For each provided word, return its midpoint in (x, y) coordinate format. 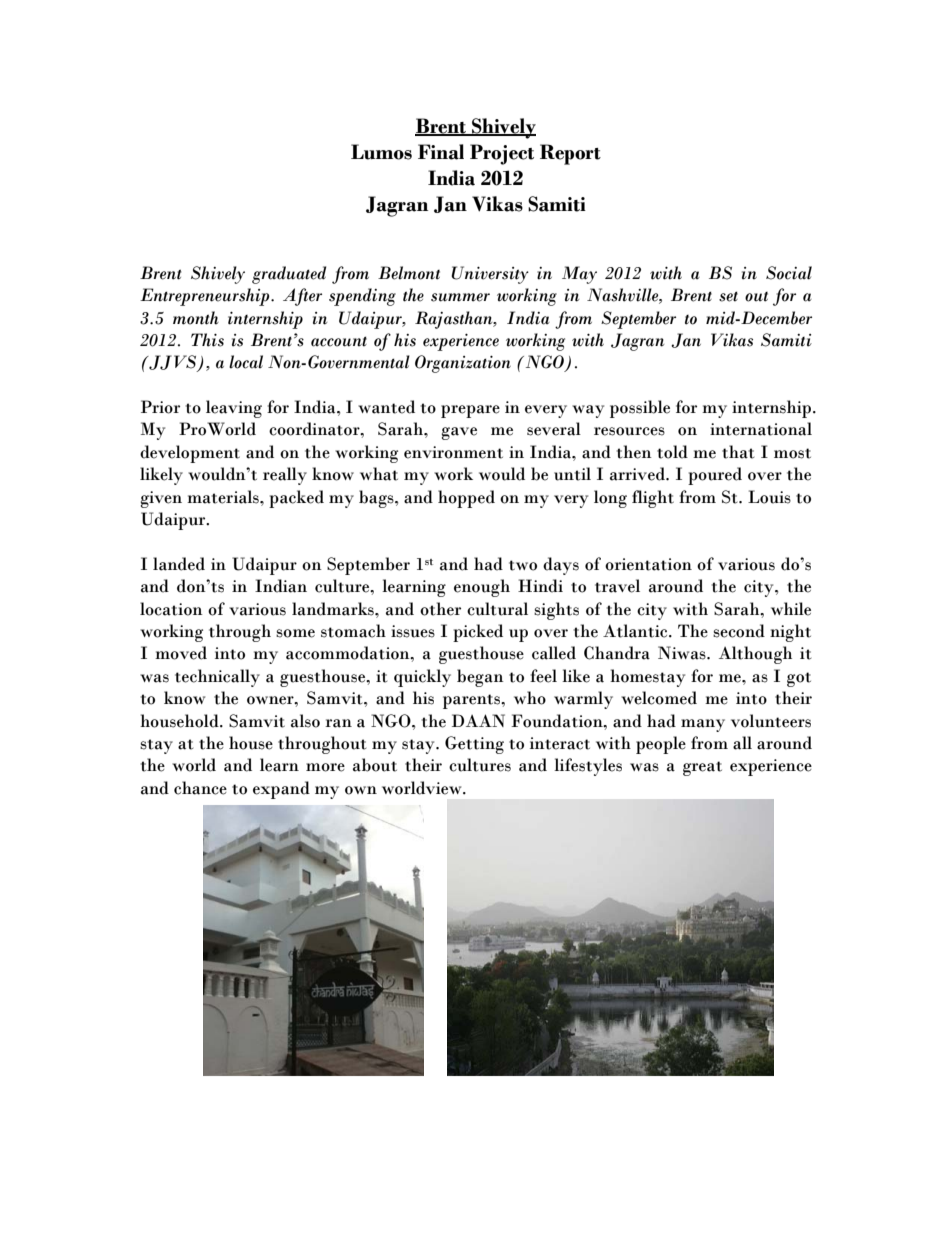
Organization (463, 364)
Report (570, 154)
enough (482, 588)
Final (441, 152)
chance (200, 788)
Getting (474, 745)
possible (640, 409)
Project (502, 154)
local (246, 362)
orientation (648, 564)
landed (179, 564)
